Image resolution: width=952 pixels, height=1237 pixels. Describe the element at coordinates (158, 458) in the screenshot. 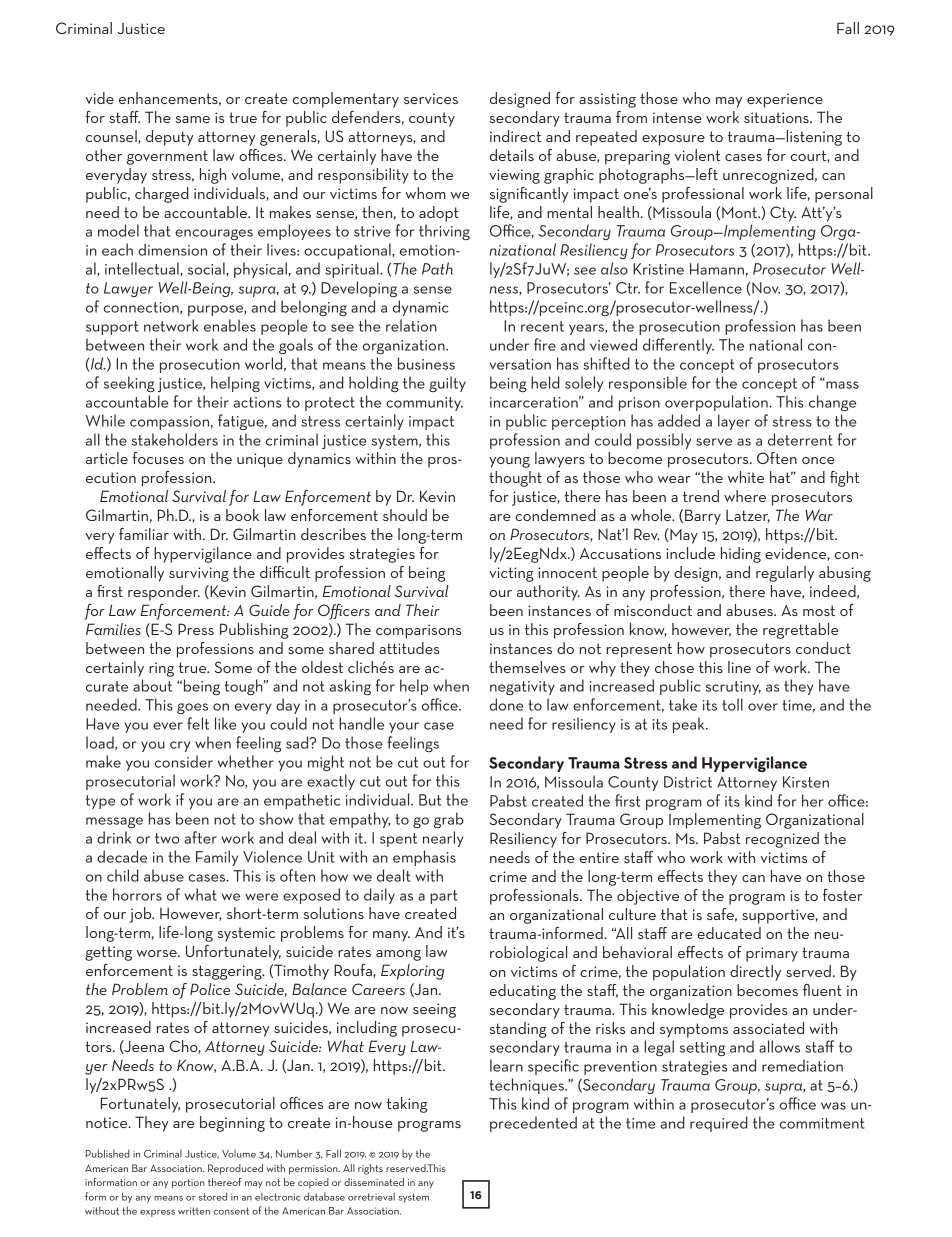

I see `focuses` at that location.
